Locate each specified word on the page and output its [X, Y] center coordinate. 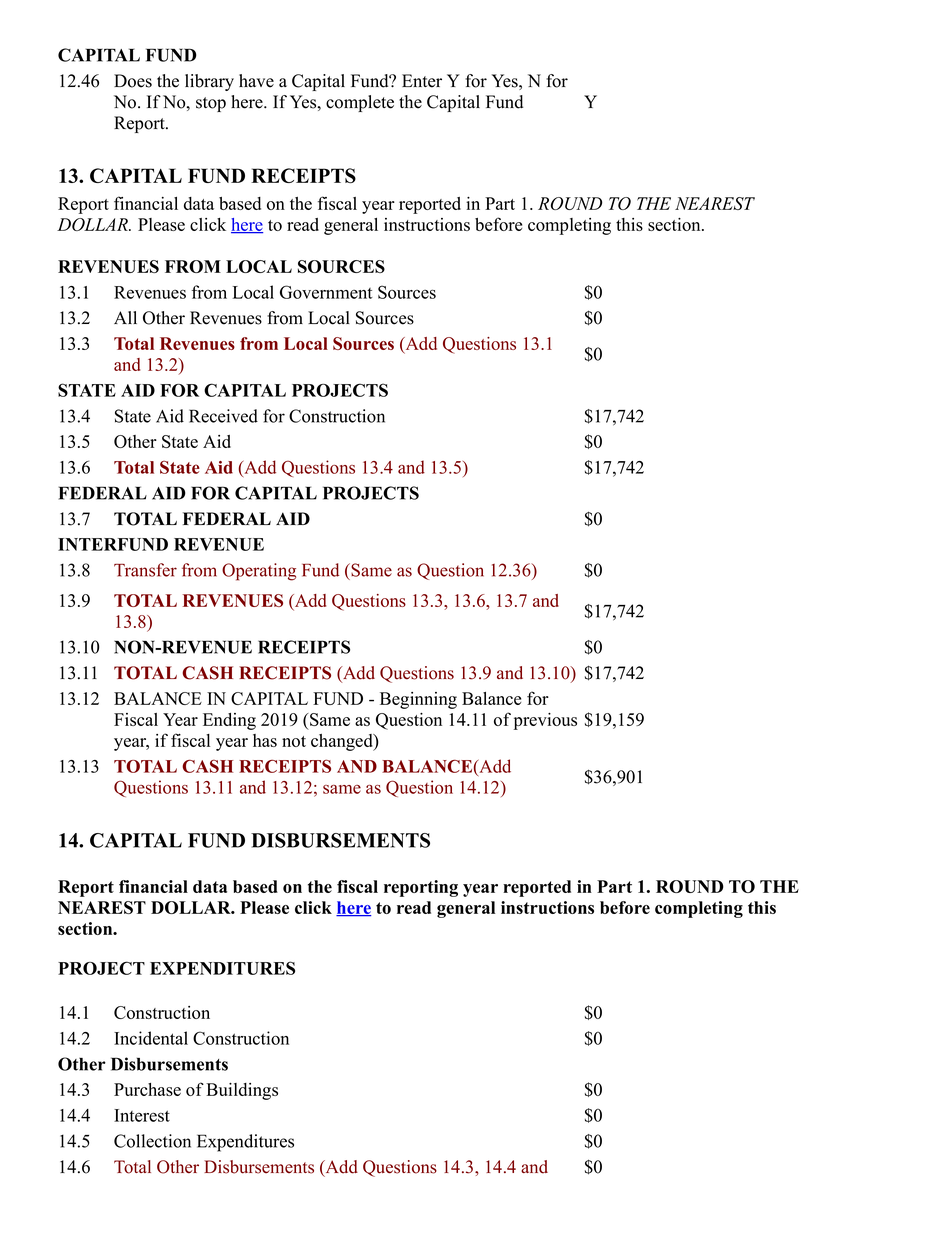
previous [545, 721]
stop [211, 104]
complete [360, 103]
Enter [422, 81]
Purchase [147, 1089]
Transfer [145, 570]
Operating [259, 572]
